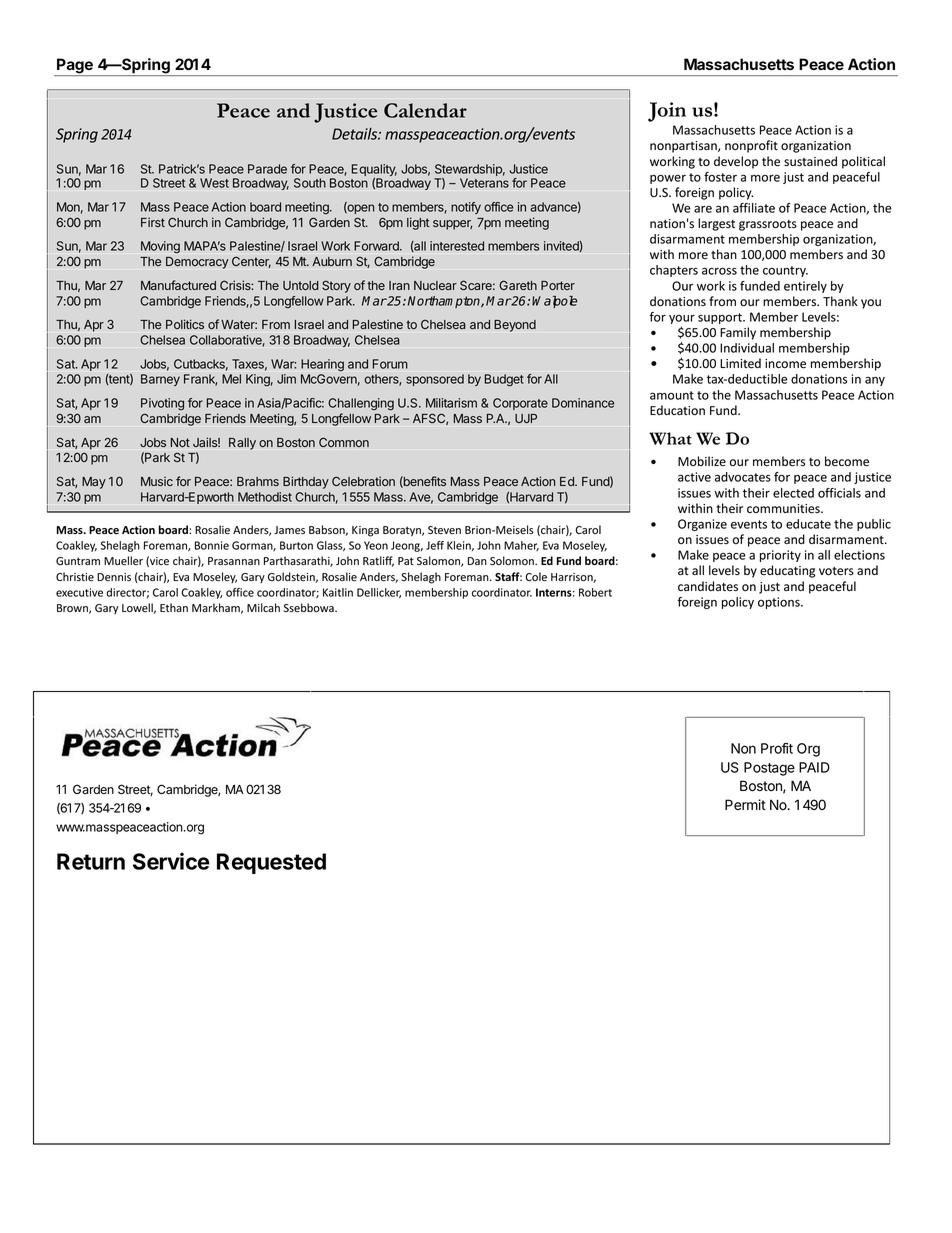  What do you see at coordinates (91, 861) in the document?
I see `Return` at bounding box center [91, 861].
